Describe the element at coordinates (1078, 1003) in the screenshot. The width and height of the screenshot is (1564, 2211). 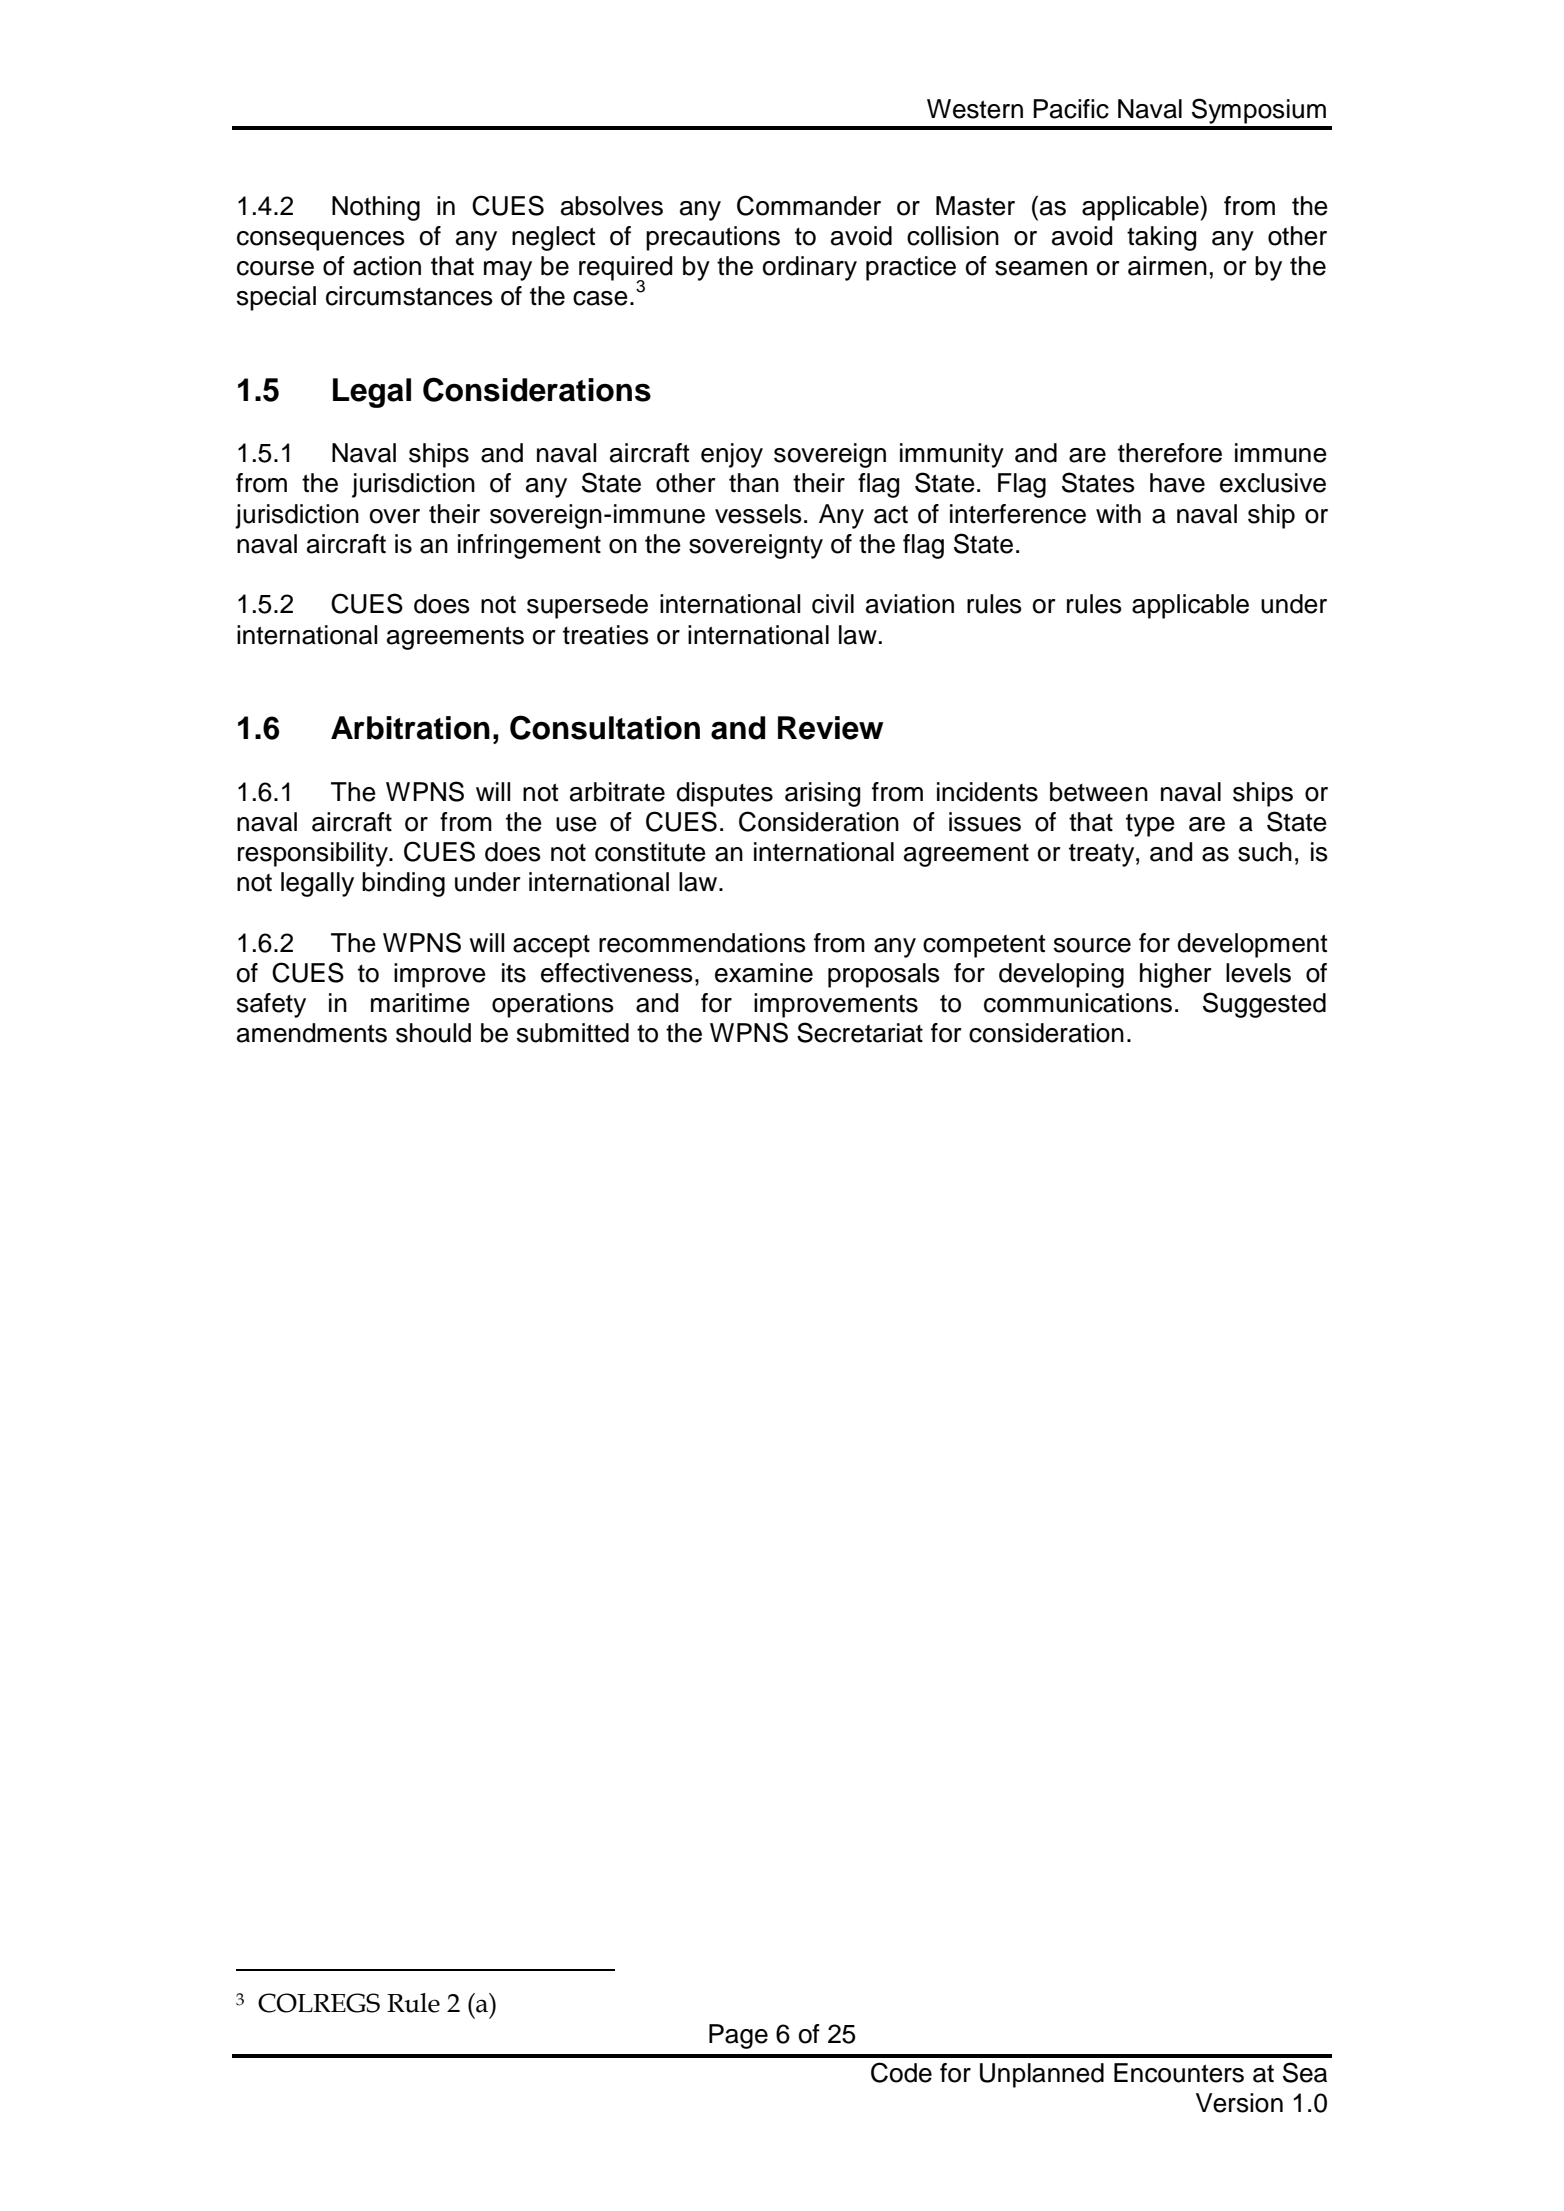
I see `communications` at that location.
